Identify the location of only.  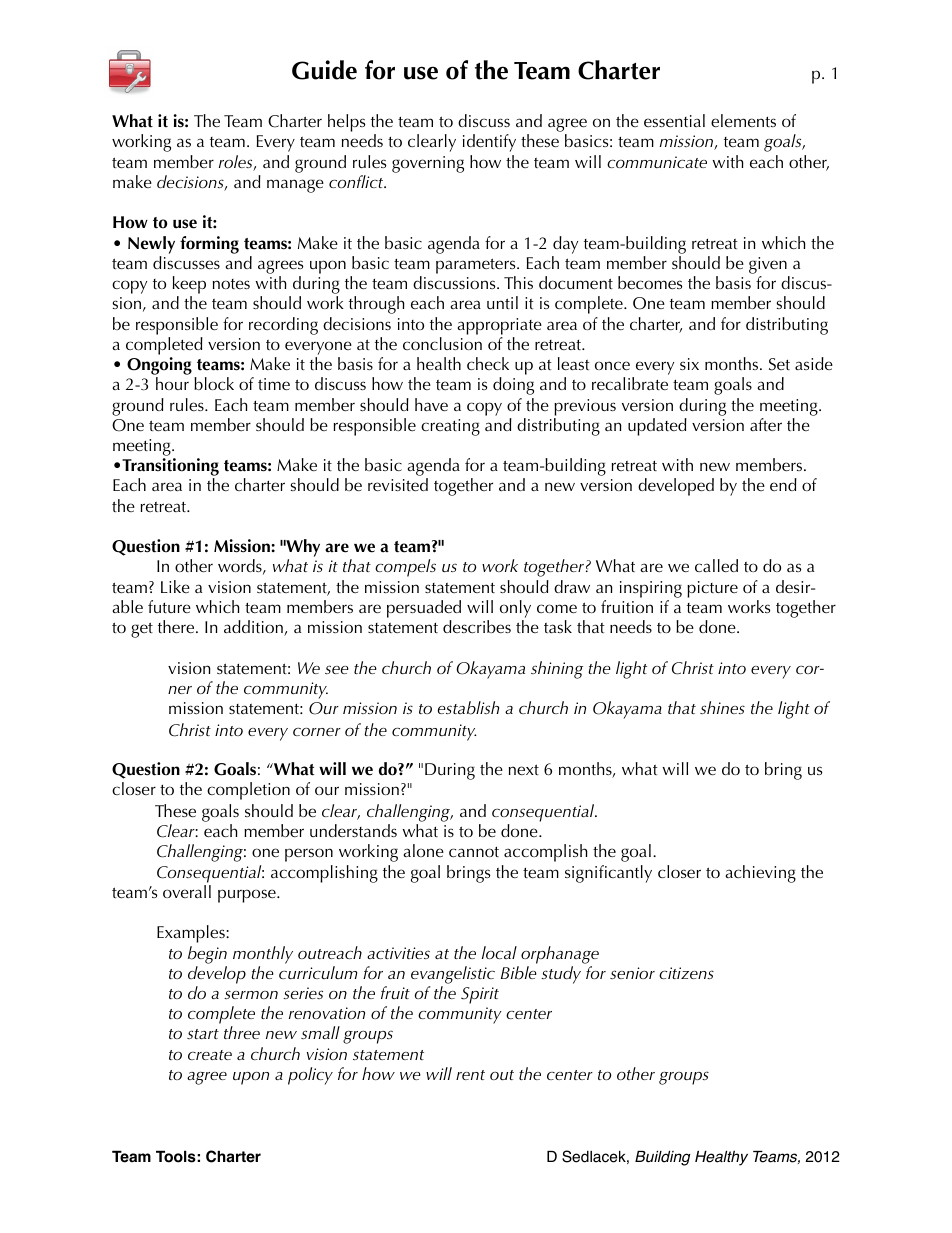
(515, 609).
